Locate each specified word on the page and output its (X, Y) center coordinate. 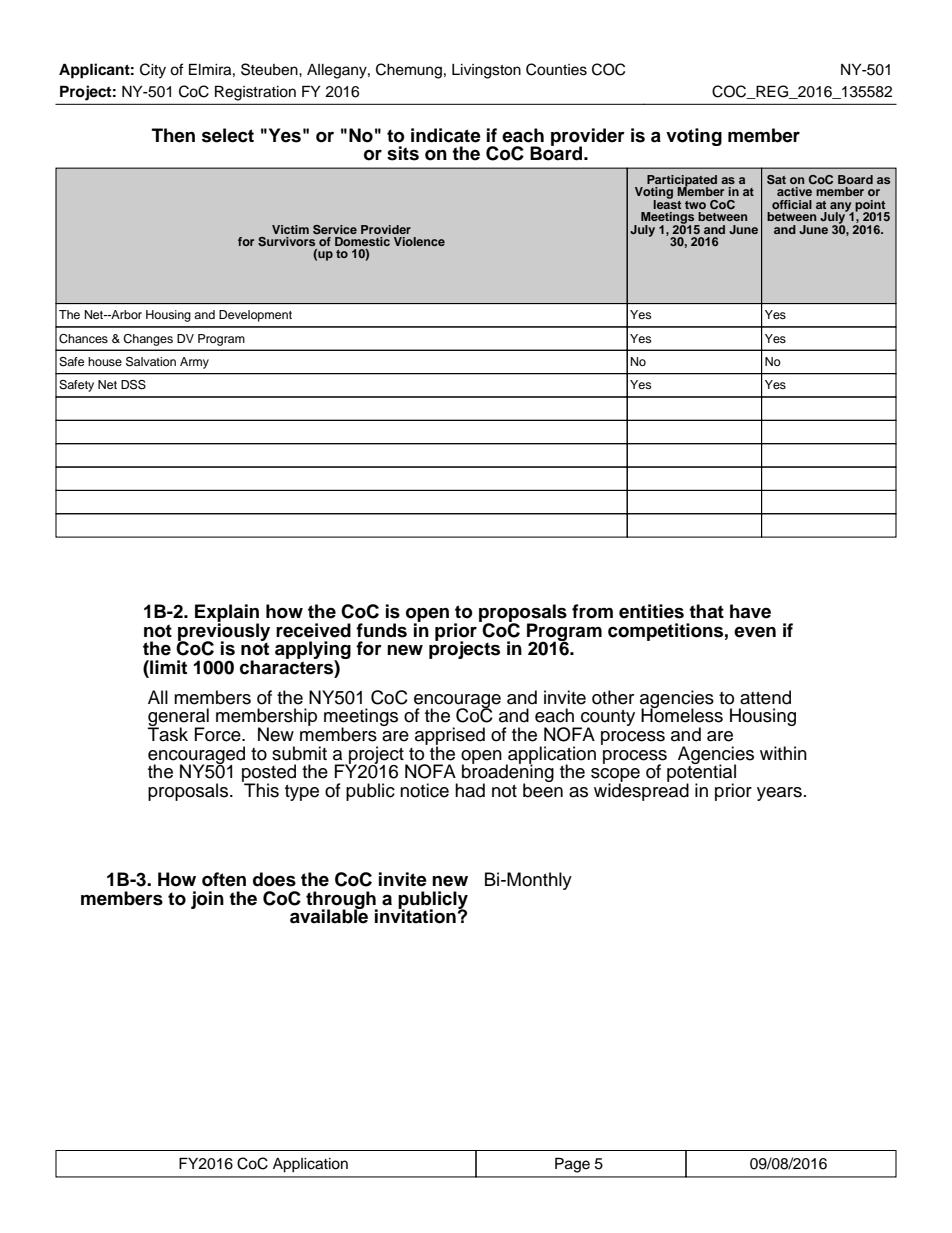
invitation (415, 915)
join (207, 900)
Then (173, 135)
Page (572, 1165)
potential (701, 774)
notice (424, 790)
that (706, 611)
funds (381, 630)
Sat (776, 179)
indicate (446, 135)
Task (168, 733)
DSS (133, 385)
